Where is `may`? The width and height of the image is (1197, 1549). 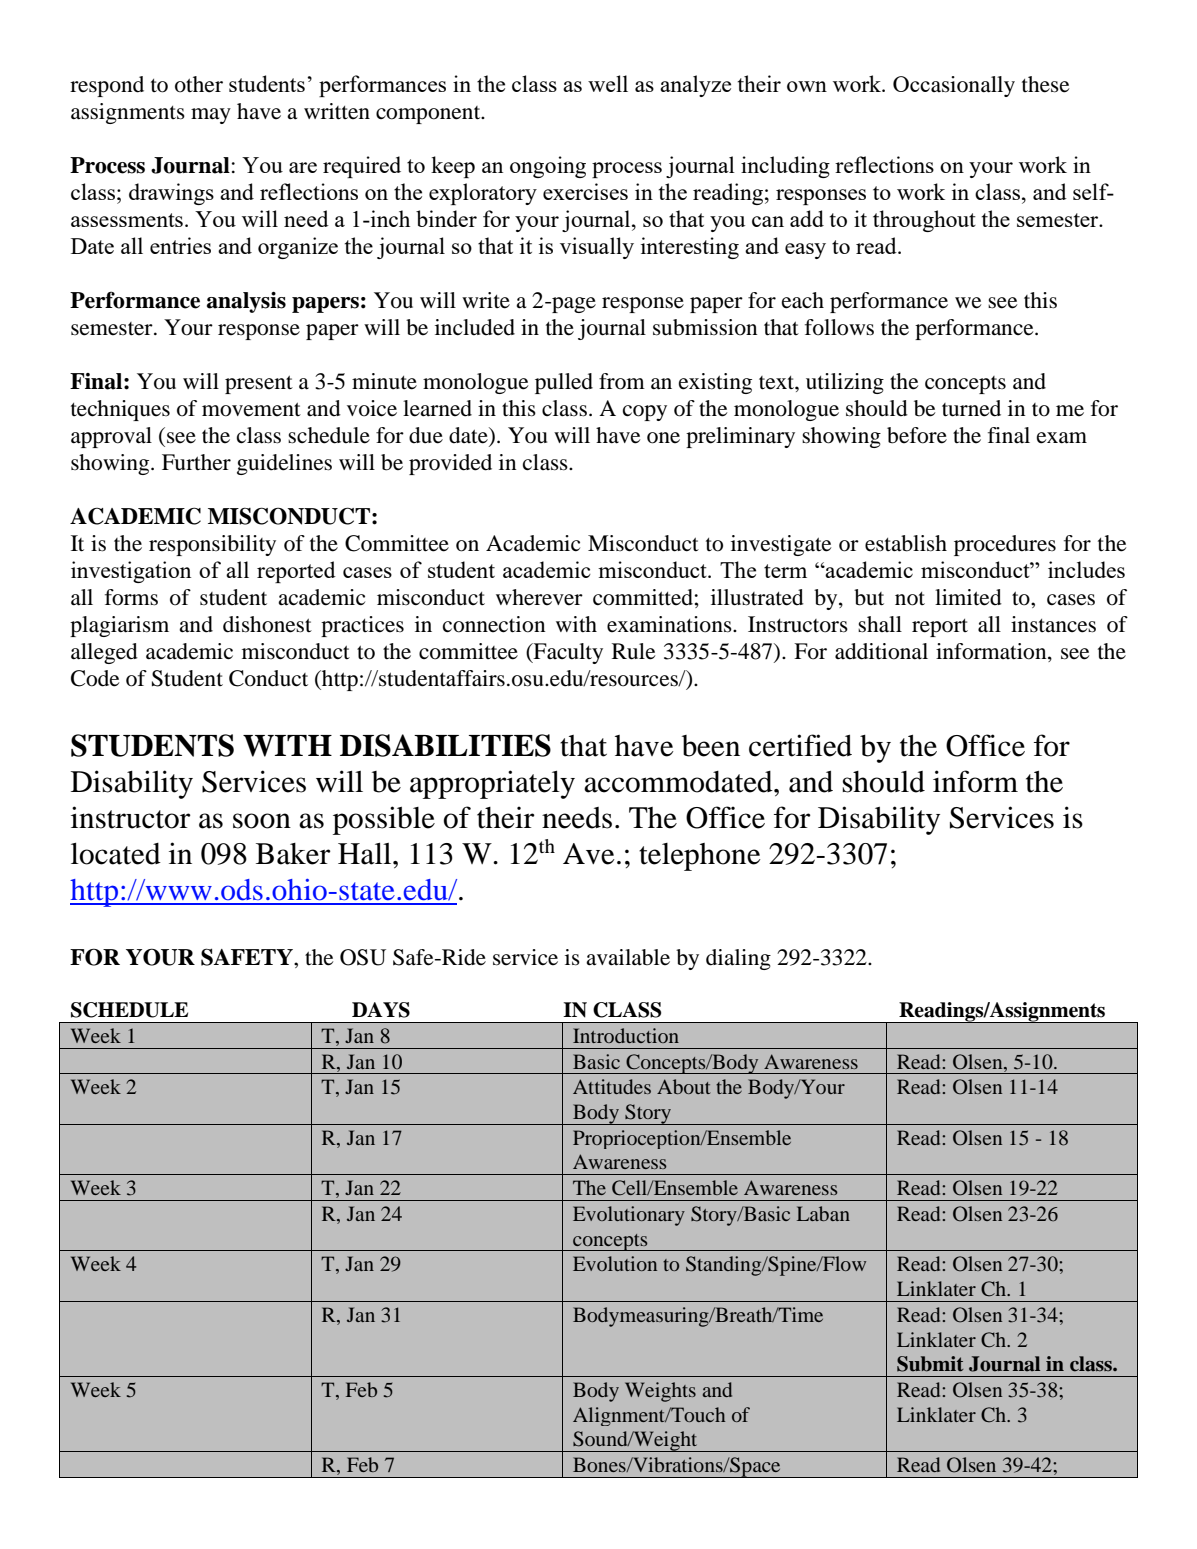
may is located at coordinates (211, 116).
